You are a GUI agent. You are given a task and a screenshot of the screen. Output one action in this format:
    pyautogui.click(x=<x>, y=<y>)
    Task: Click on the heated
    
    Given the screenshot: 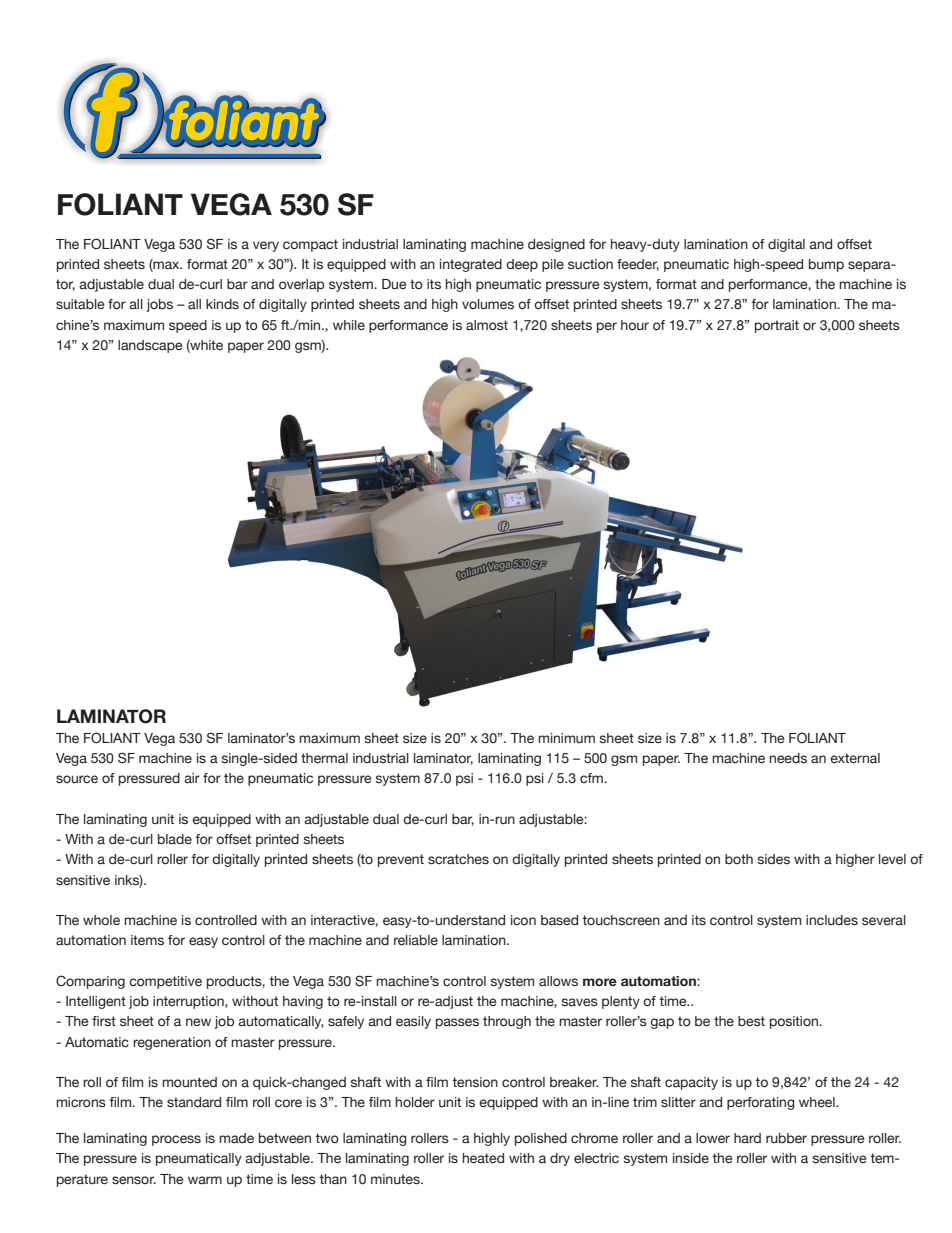 What is the action you would take?
    pyautogui.click(x=483, y=1158)
